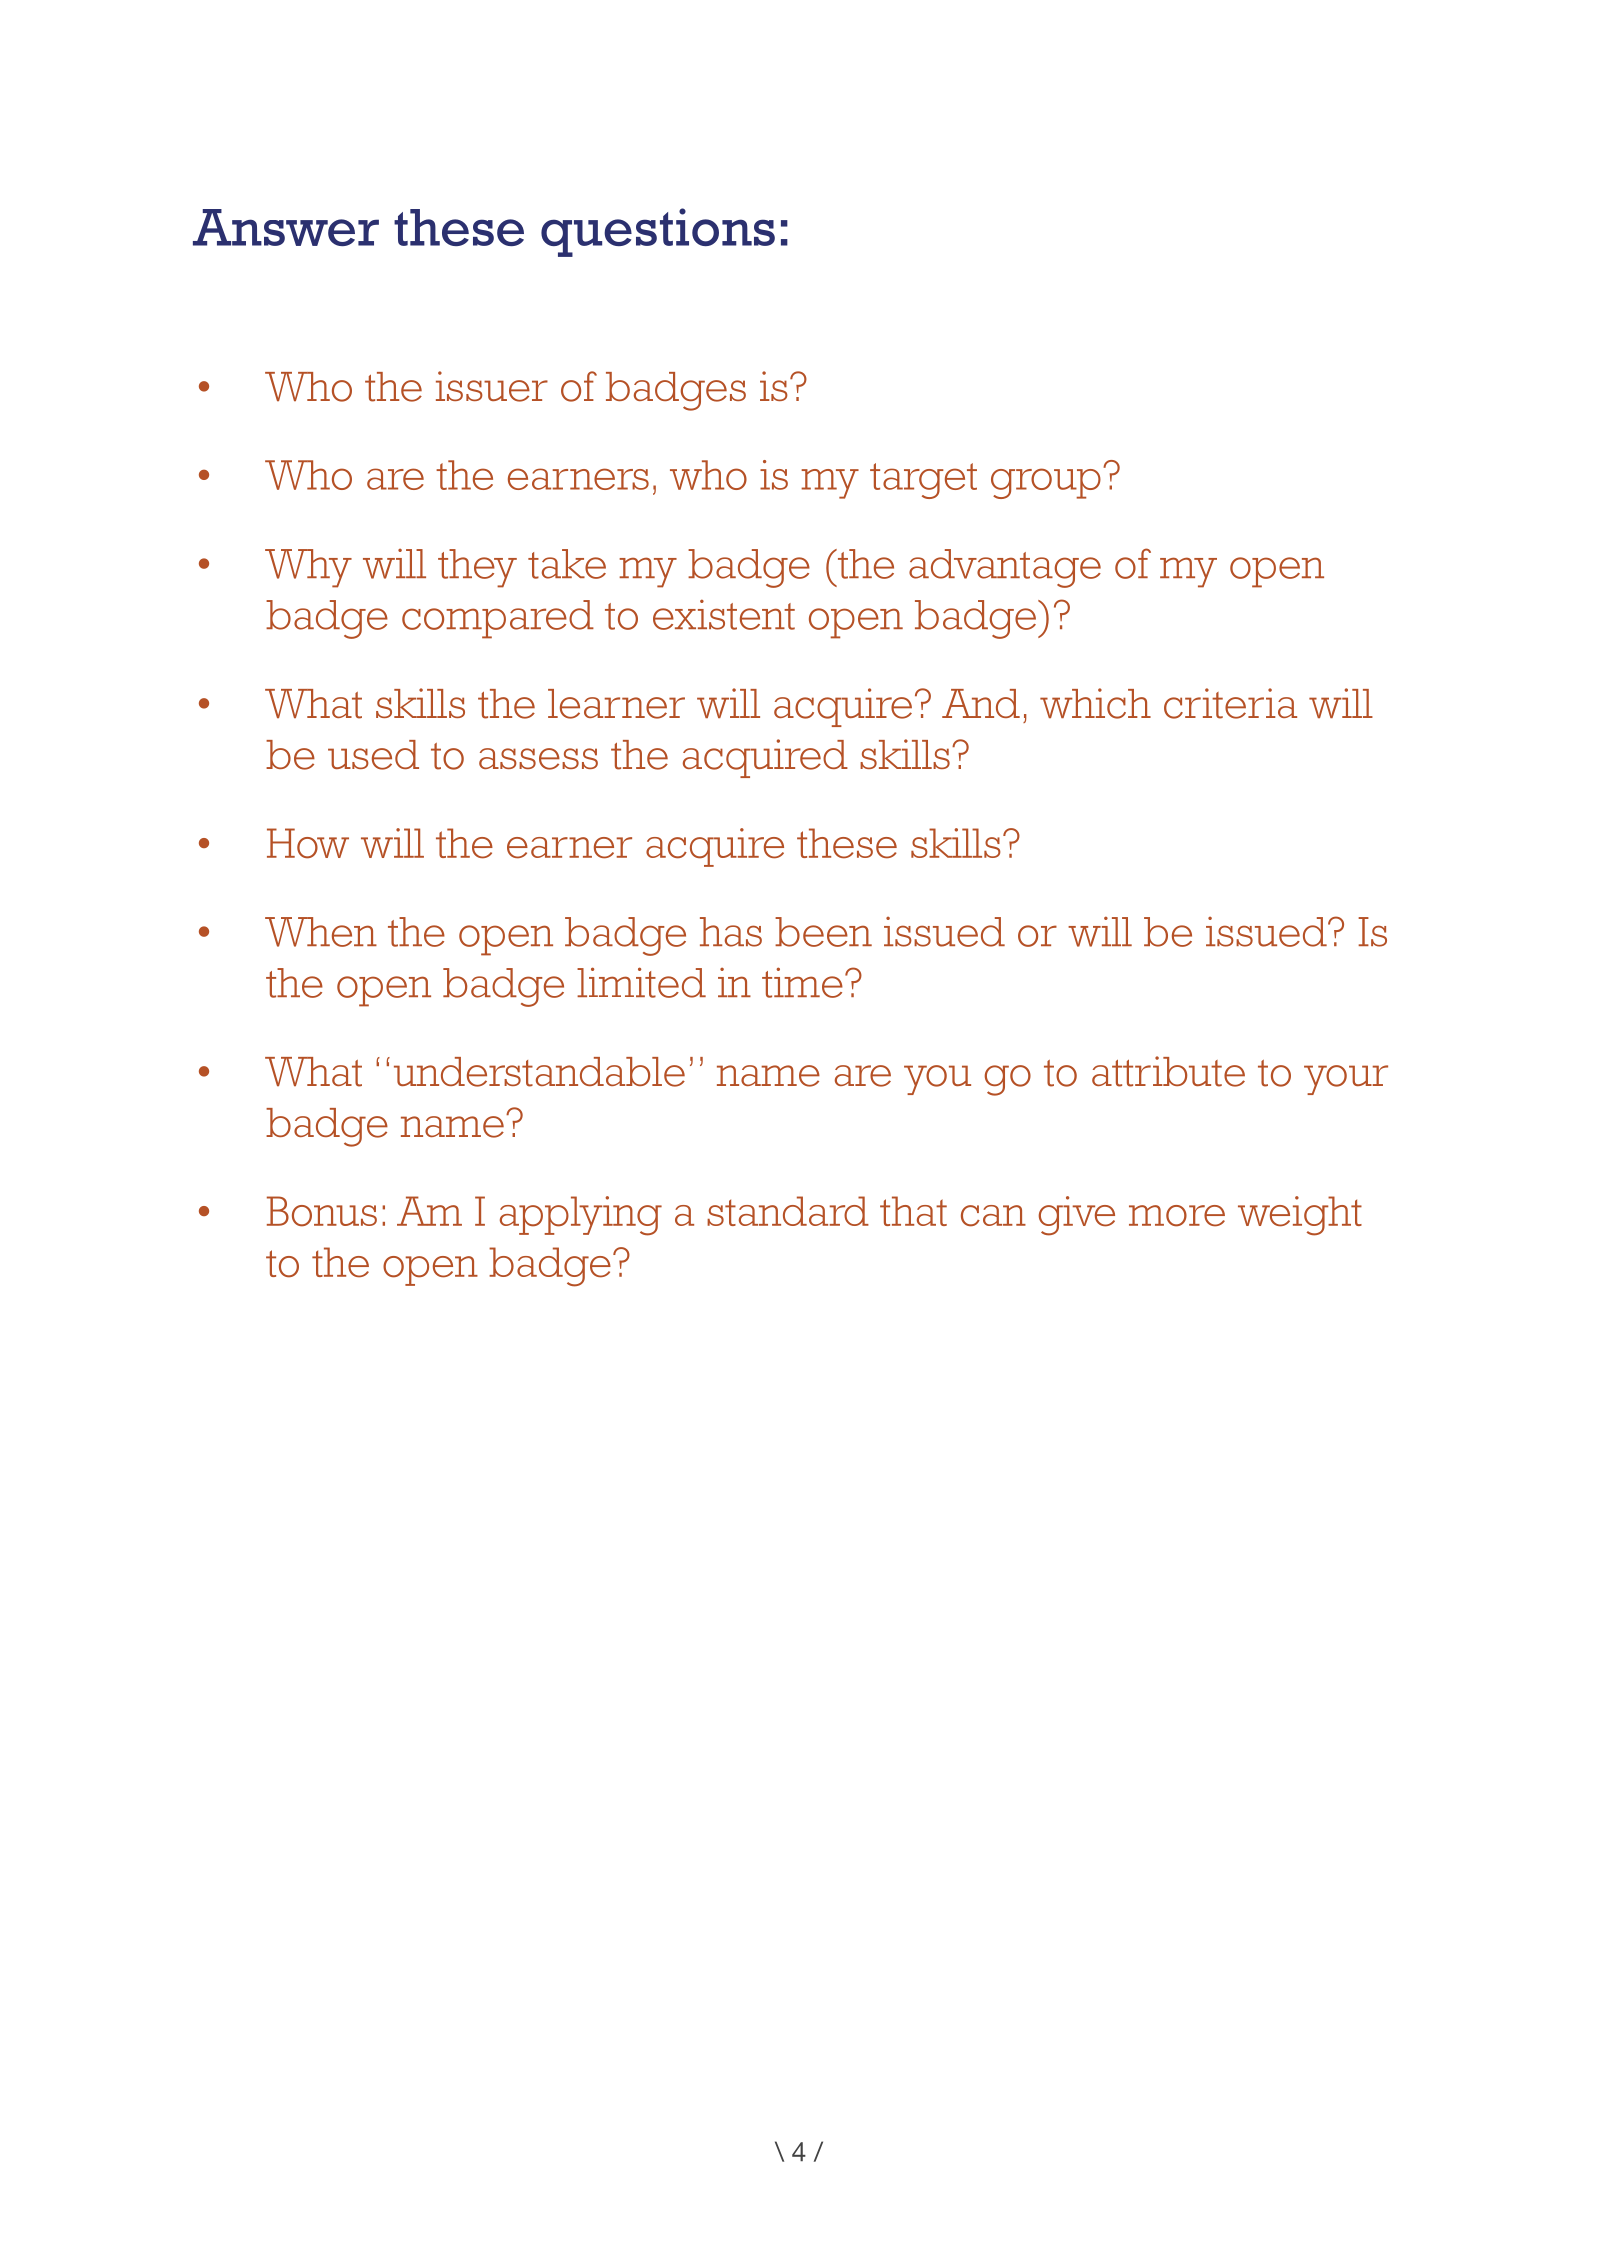 The image size is (1598, 2262). What do you see at coordinates (1046, 483) in the screenshot?
I see `group` at bounding box center [1046, 483].
